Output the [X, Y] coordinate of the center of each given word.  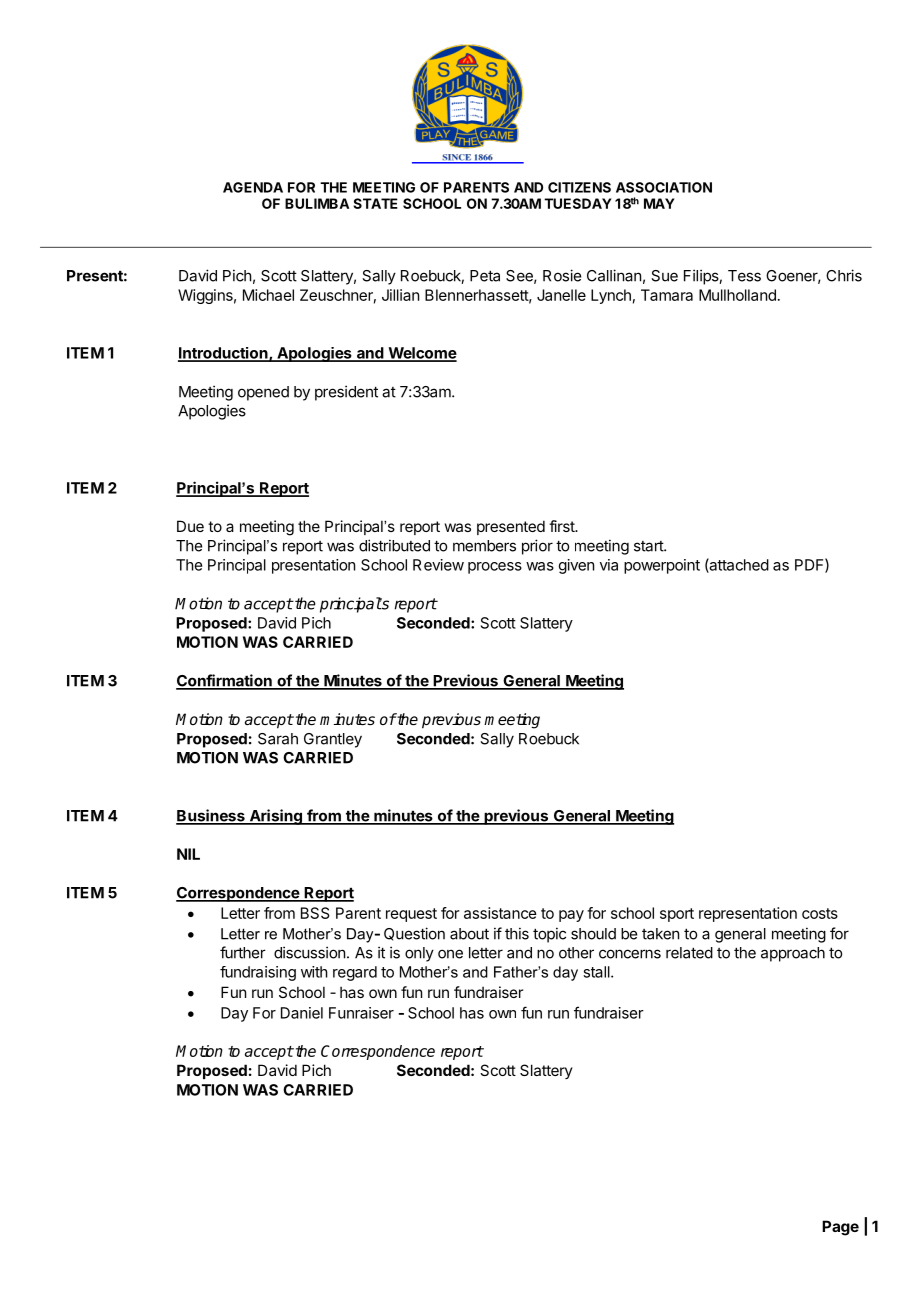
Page [840, 1228]
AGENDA [253, 187]
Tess [744, 276]
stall [597, 972]
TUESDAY [578, 203]
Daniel [302, 1013]
